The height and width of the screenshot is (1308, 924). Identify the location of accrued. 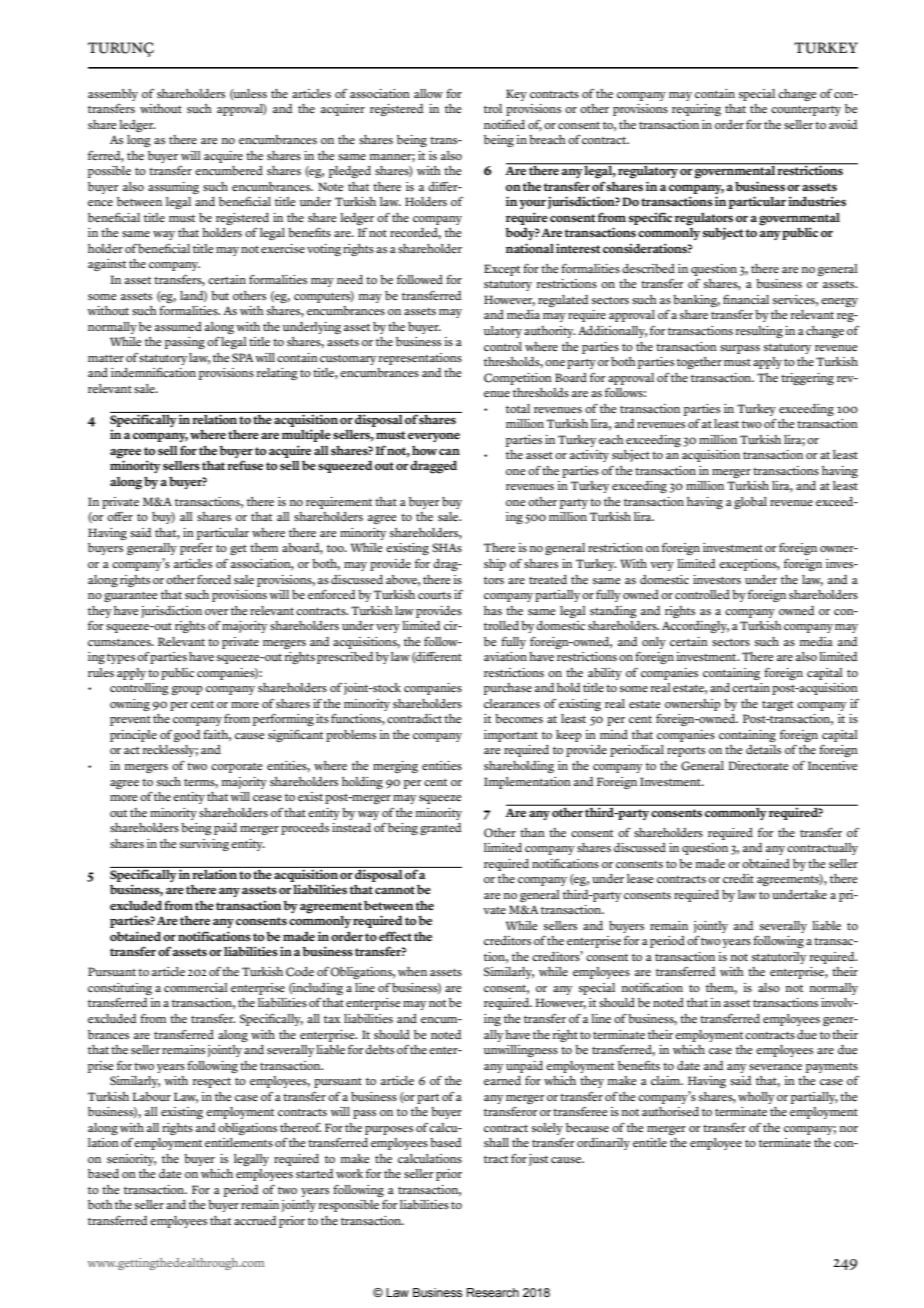
(255, 1220).
